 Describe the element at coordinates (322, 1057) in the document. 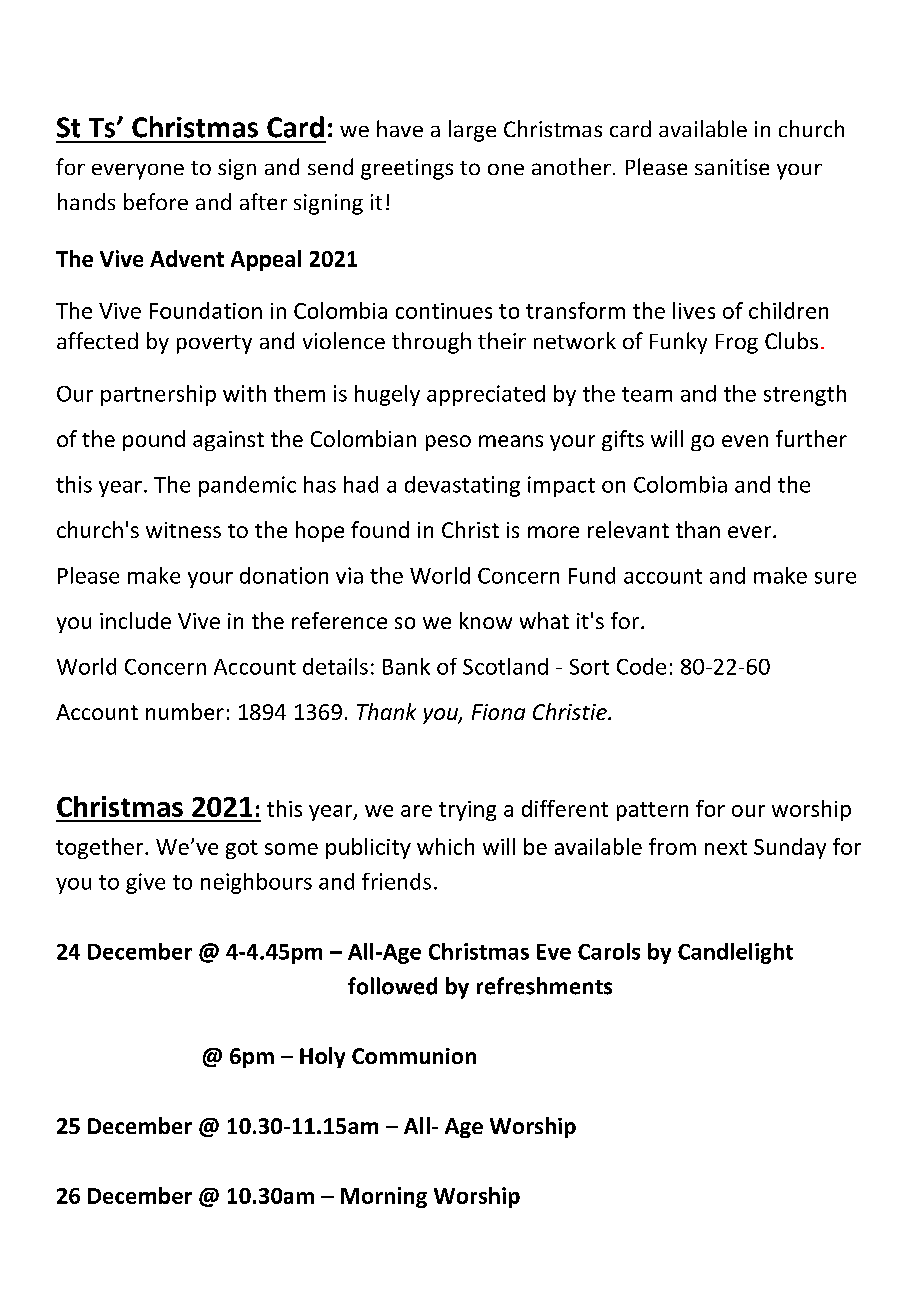

I see `Holy` at that location.
